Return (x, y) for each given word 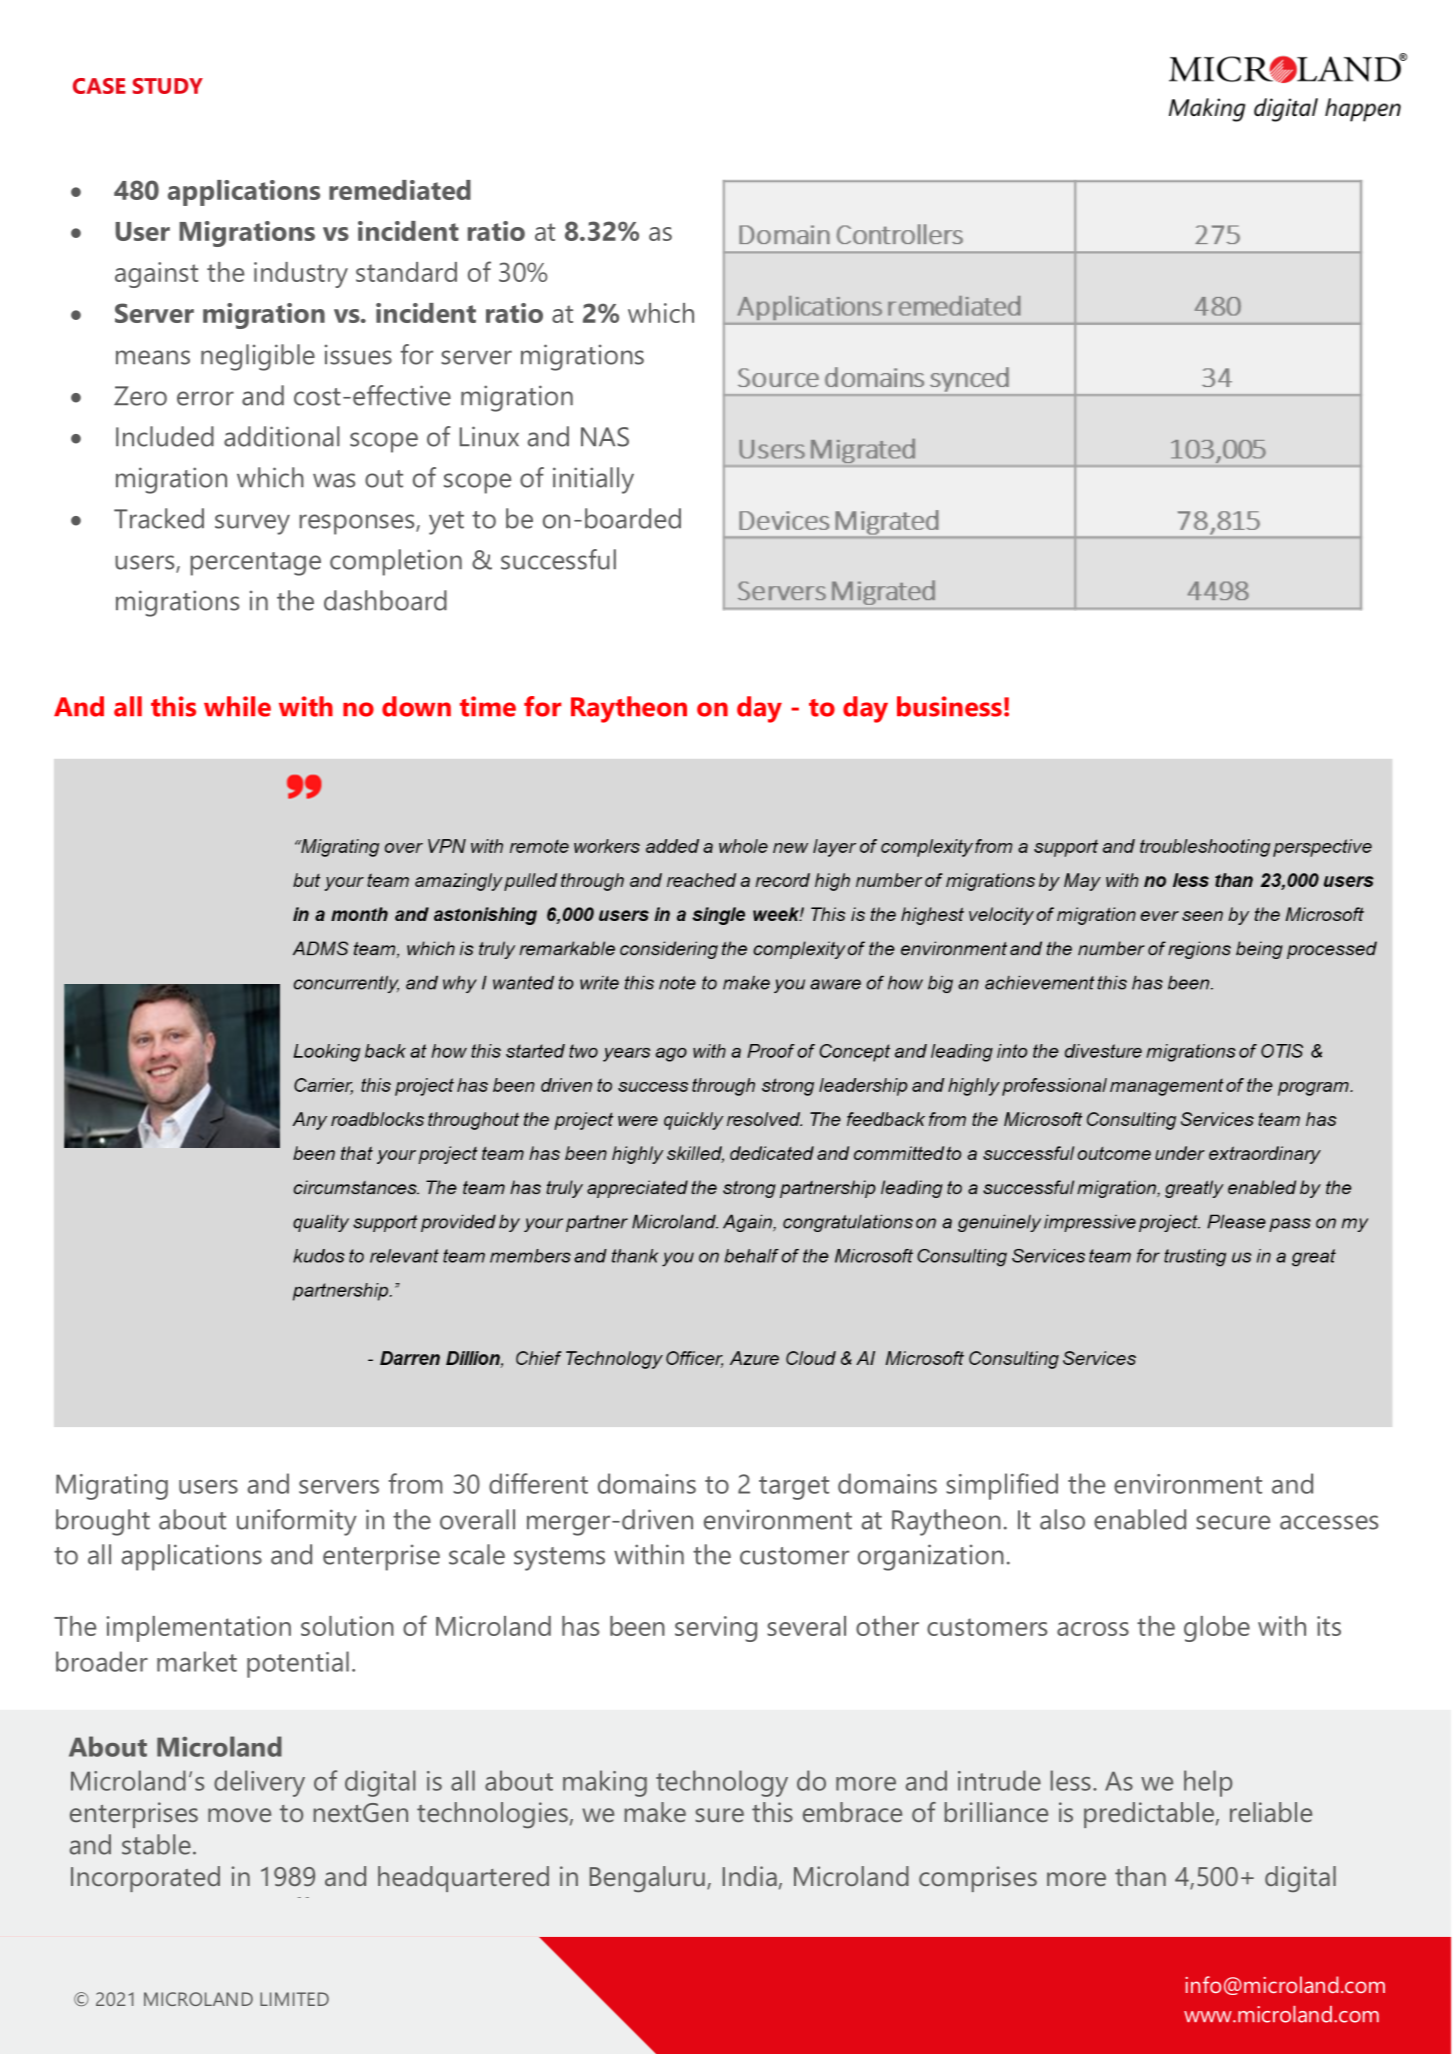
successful (558, 559)
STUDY (168, 86)
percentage (255, 564)
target (794, 1488)
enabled (1140, 1519)
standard (406, 272)
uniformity (297, 1522)
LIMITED (294, 1999)
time (488, 706)
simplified (1002, 1486)
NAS (605, 437)
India (750, 1876)
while (237, 706)
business (949, 706)
